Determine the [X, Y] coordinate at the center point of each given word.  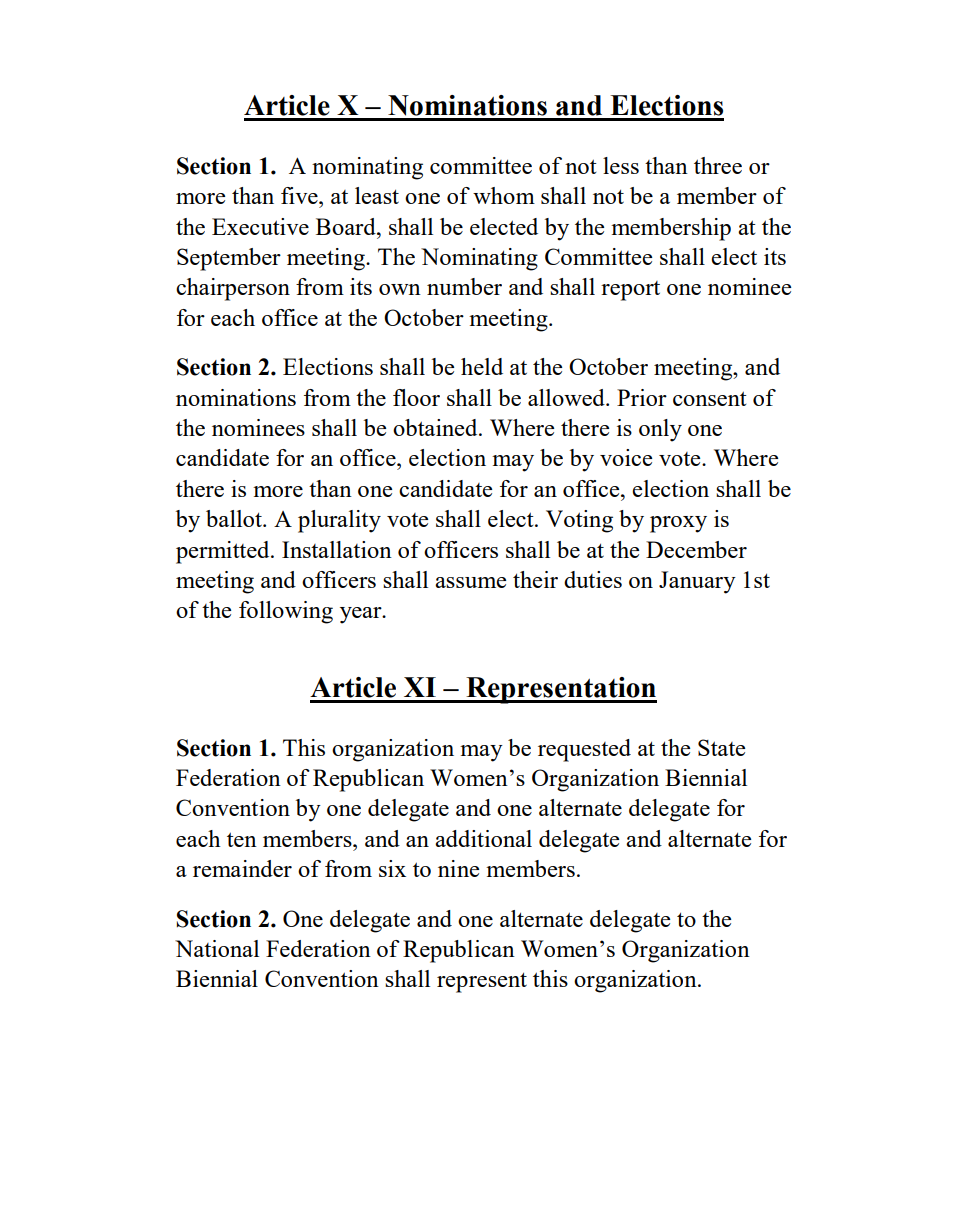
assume [470, 582]
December [696, 549]
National [217, 948]
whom [504, 195]
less [621, 165]
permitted [224, 552]
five [300, 195]
